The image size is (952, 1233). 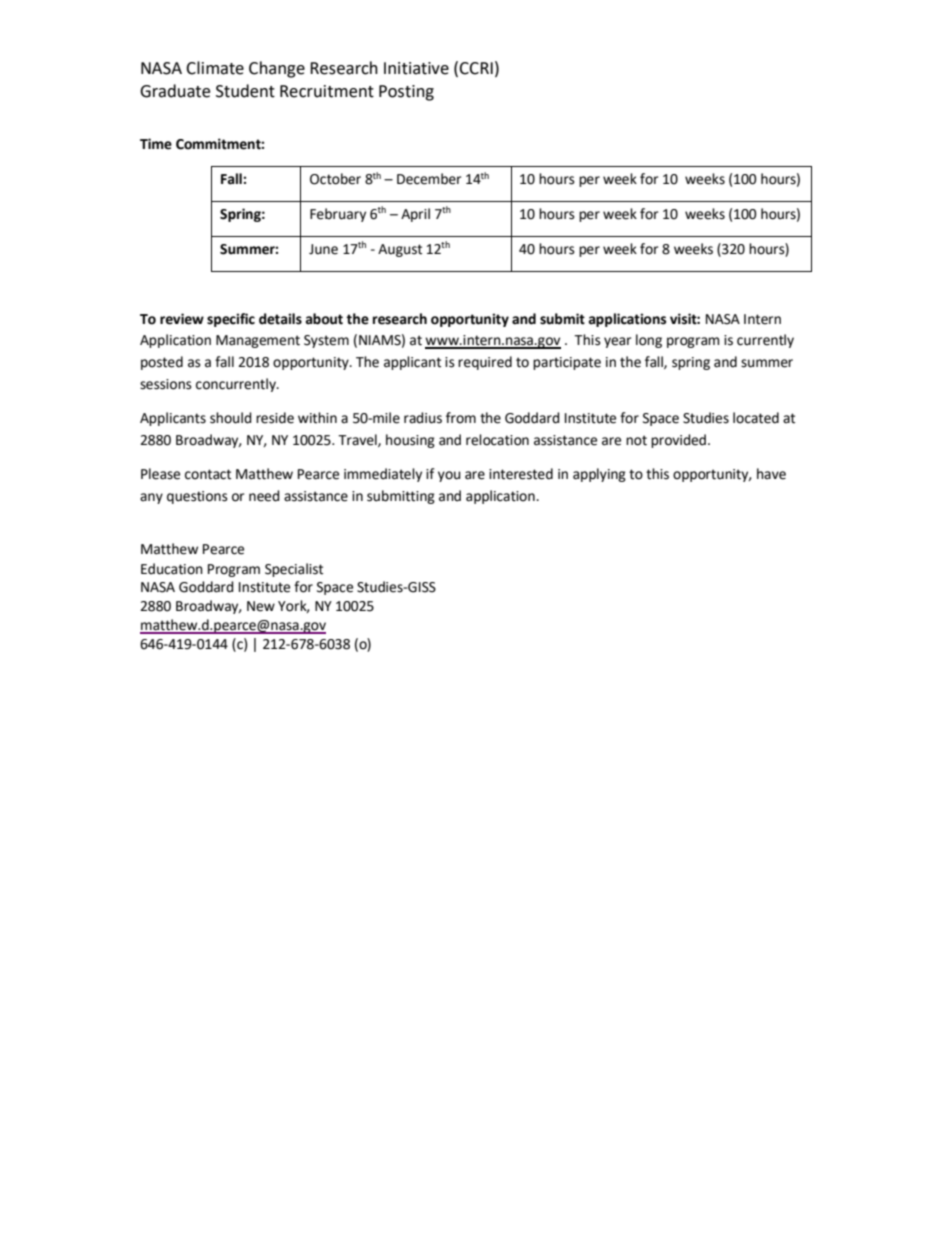 I want to click on April, so click(x=415, y=215).
